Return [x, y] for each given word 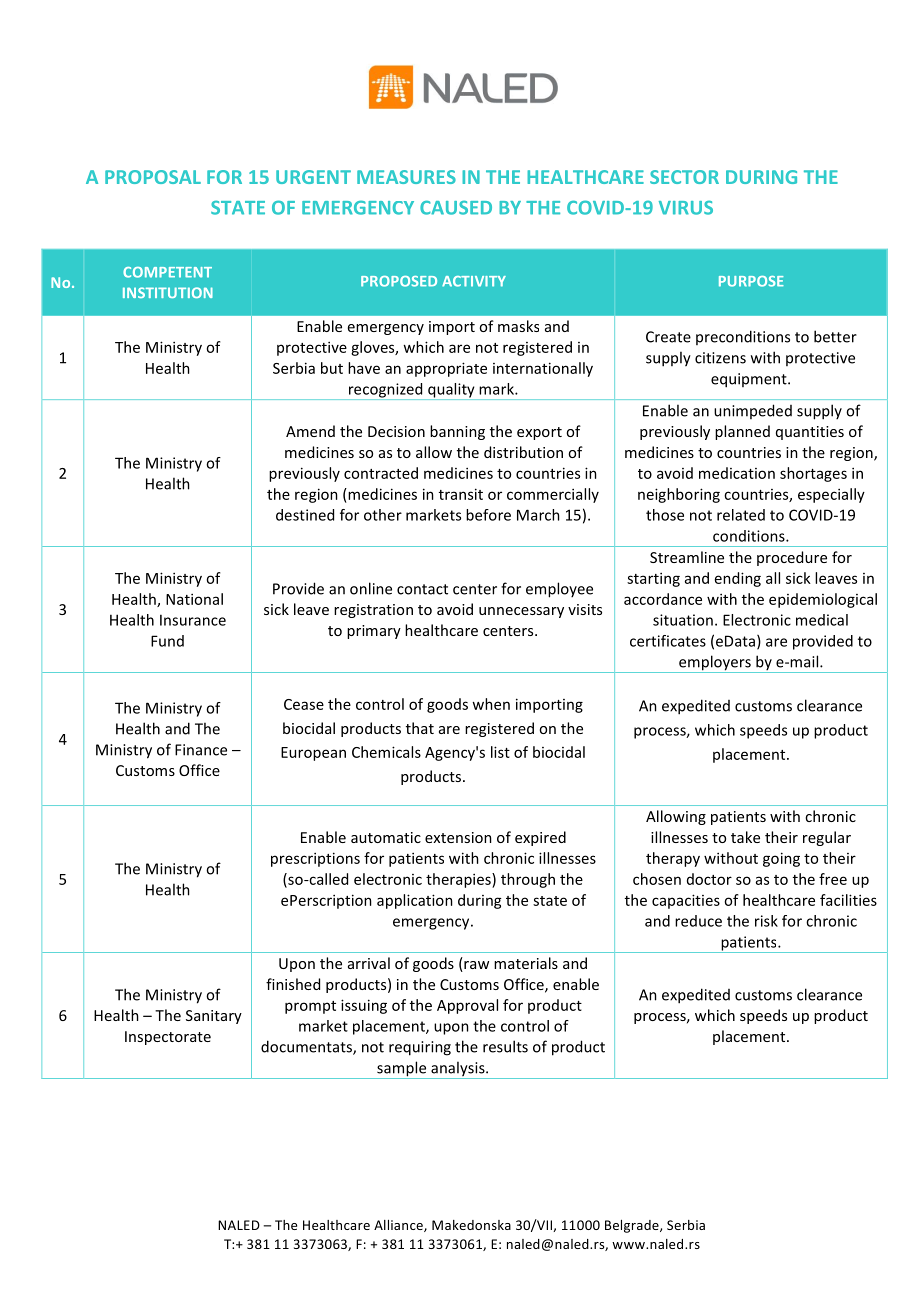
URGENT [313, 177]
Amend [310, 431]
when [491, 704]
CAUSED [456, 207]
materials [526, 963]
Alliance [399, 1226]
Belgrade [633, 1226]
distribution [523, 452]
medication [737, 473]
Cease [304, 704]
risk [766, 921]
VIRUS [686, 207]
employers [715, 664]
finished [293, 984]
